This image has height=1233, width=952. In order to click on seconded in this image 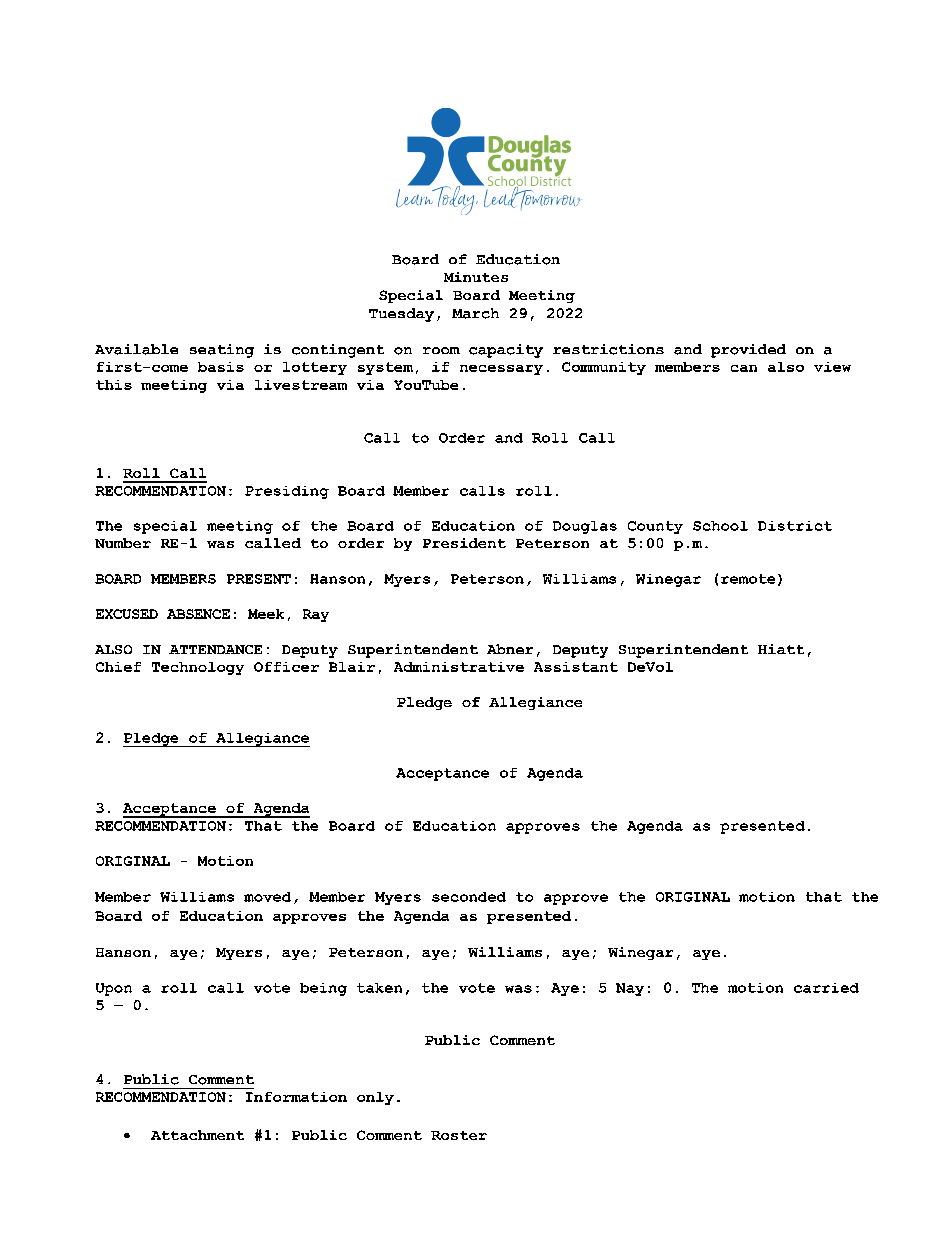, I will do `click(469, 897)`.
